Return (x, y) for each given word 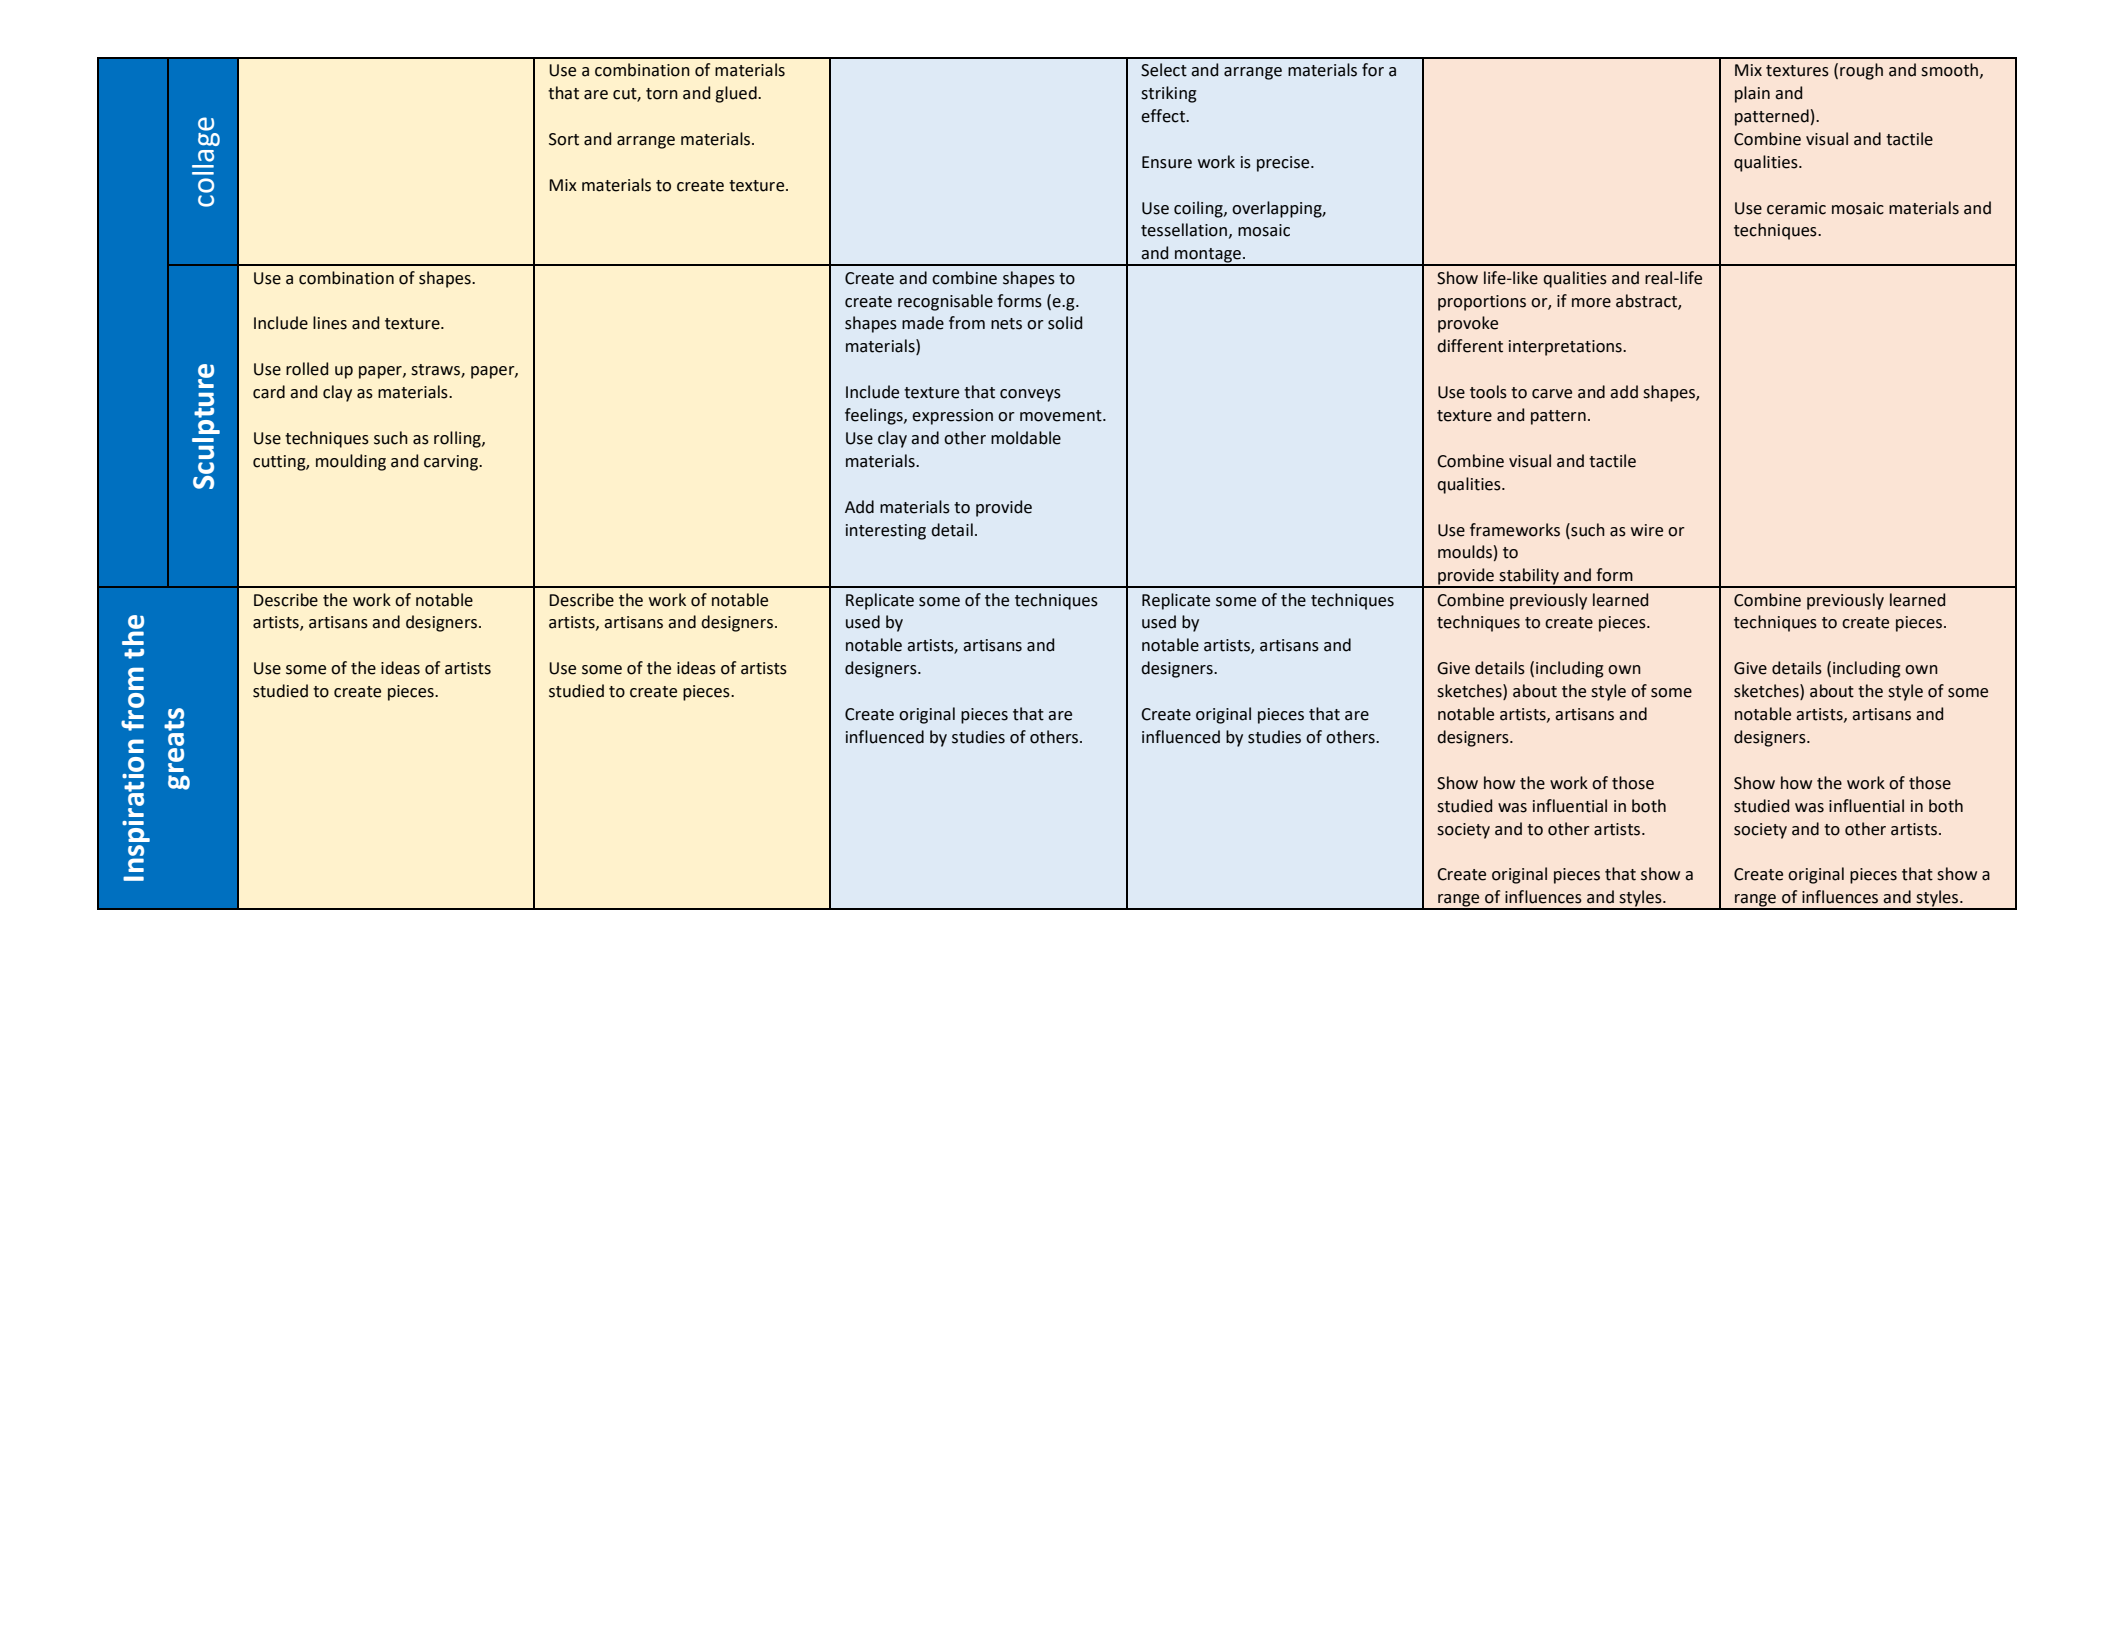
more (1591, 303)
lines (330, 323)
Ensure (1167, 162)
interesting (886, 532)
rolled (307, 369)
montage (1208, 256)
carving (452, 463)
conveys (1030, 395)
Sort (564, 139)
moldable (1026, 438)
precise (1284, 164)
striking (1169, 94)
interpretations (1566, 348)
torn (662, 94)
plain (1752, 94)
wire (1647, 530)
